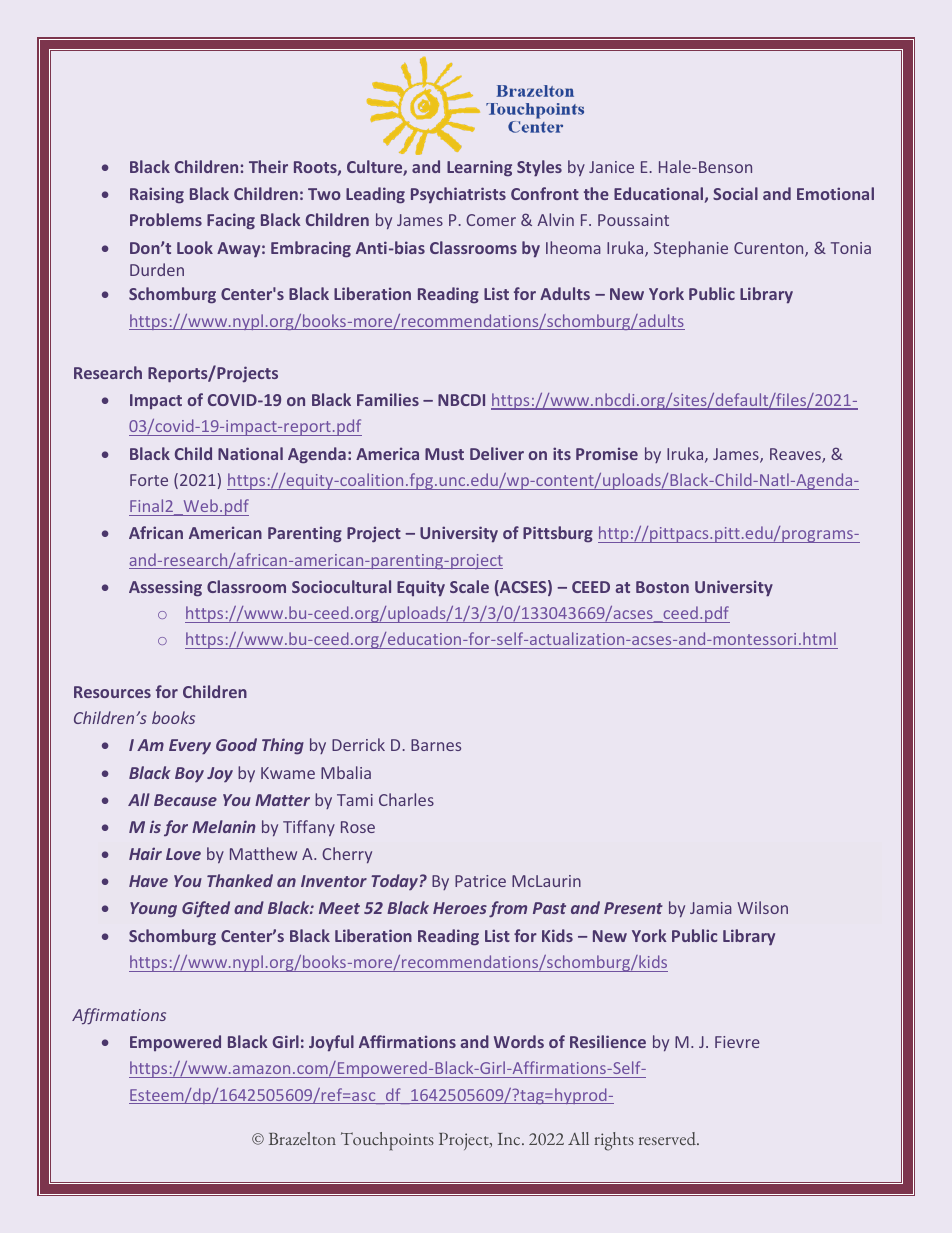 This screenshot has height=1233, width=952. I want to click on Gifted, so click(206, 909).
